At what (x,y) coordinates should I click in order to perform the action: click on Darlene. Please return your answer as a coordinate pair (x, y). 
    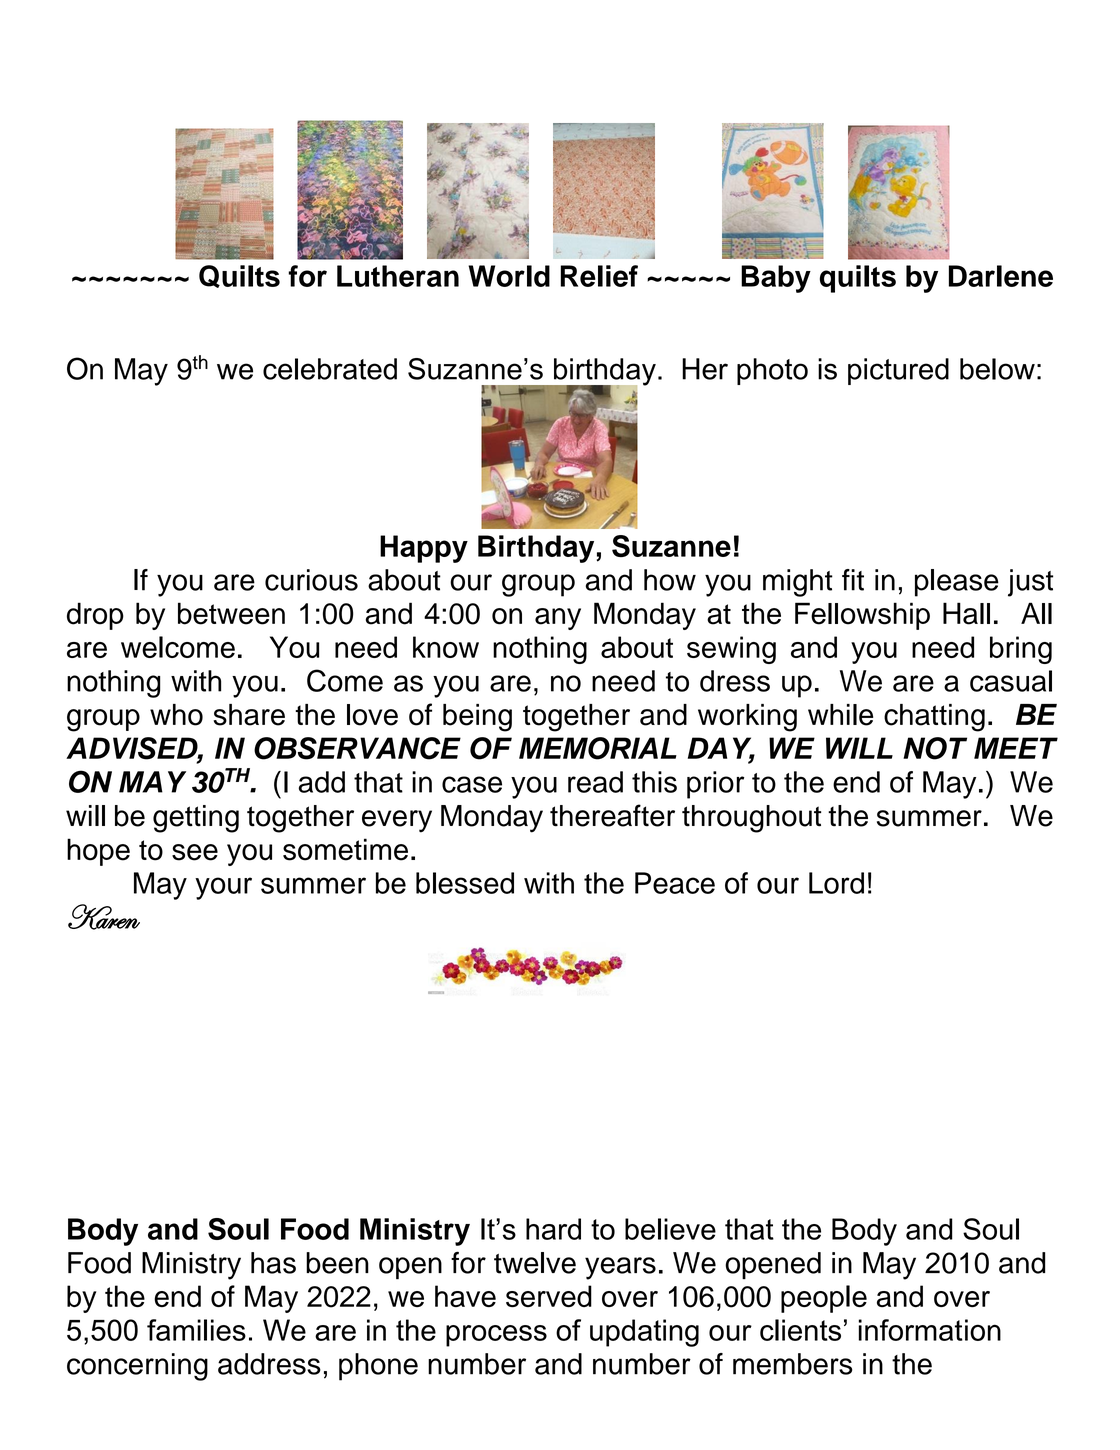
    Looking at the image, I should click on (1001, 276).
